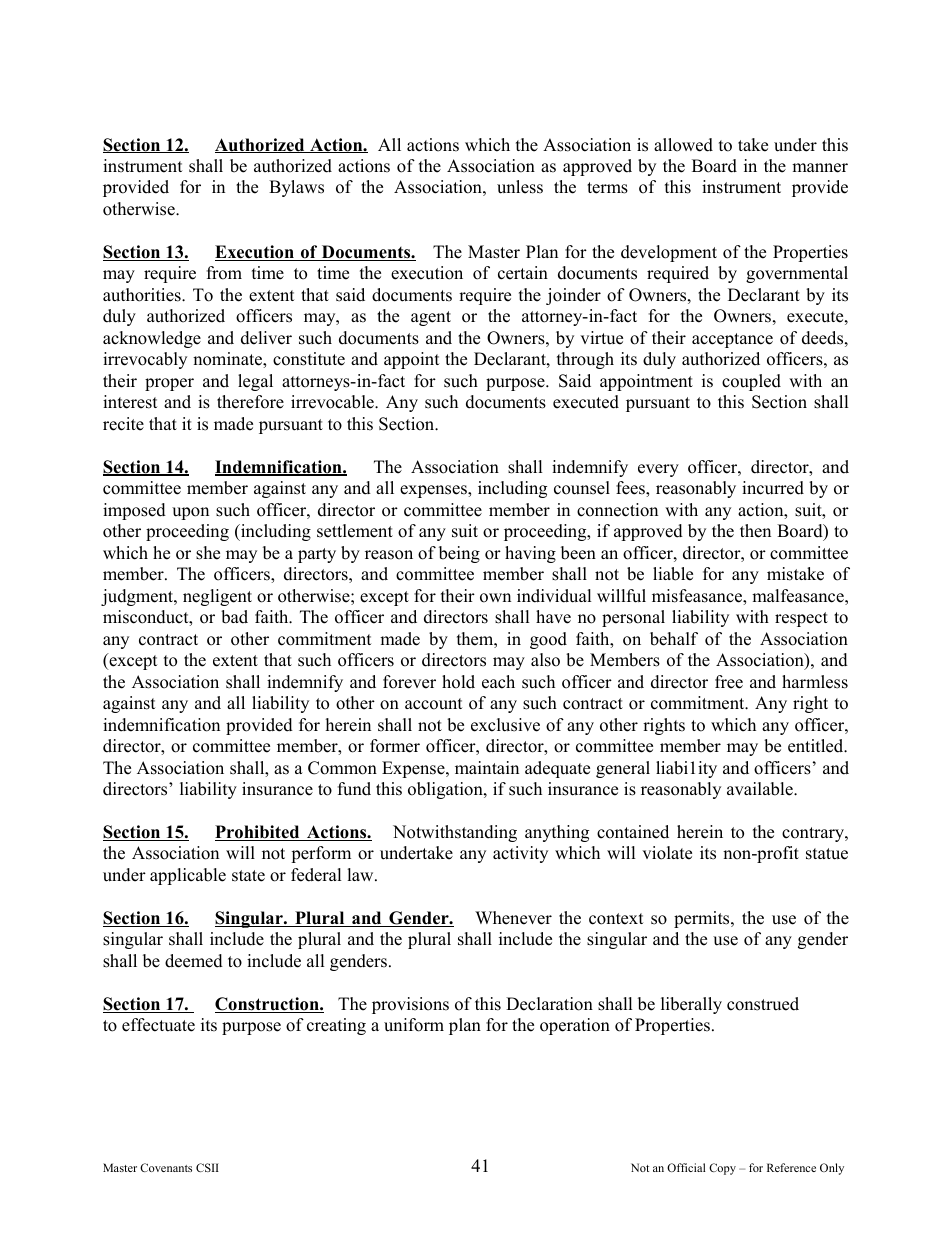 Image resolution: width=952 pixels, height=1233 pixels. Describe the element at coordinates (234, 617) in the screenshot. I see `bad` at that location.
